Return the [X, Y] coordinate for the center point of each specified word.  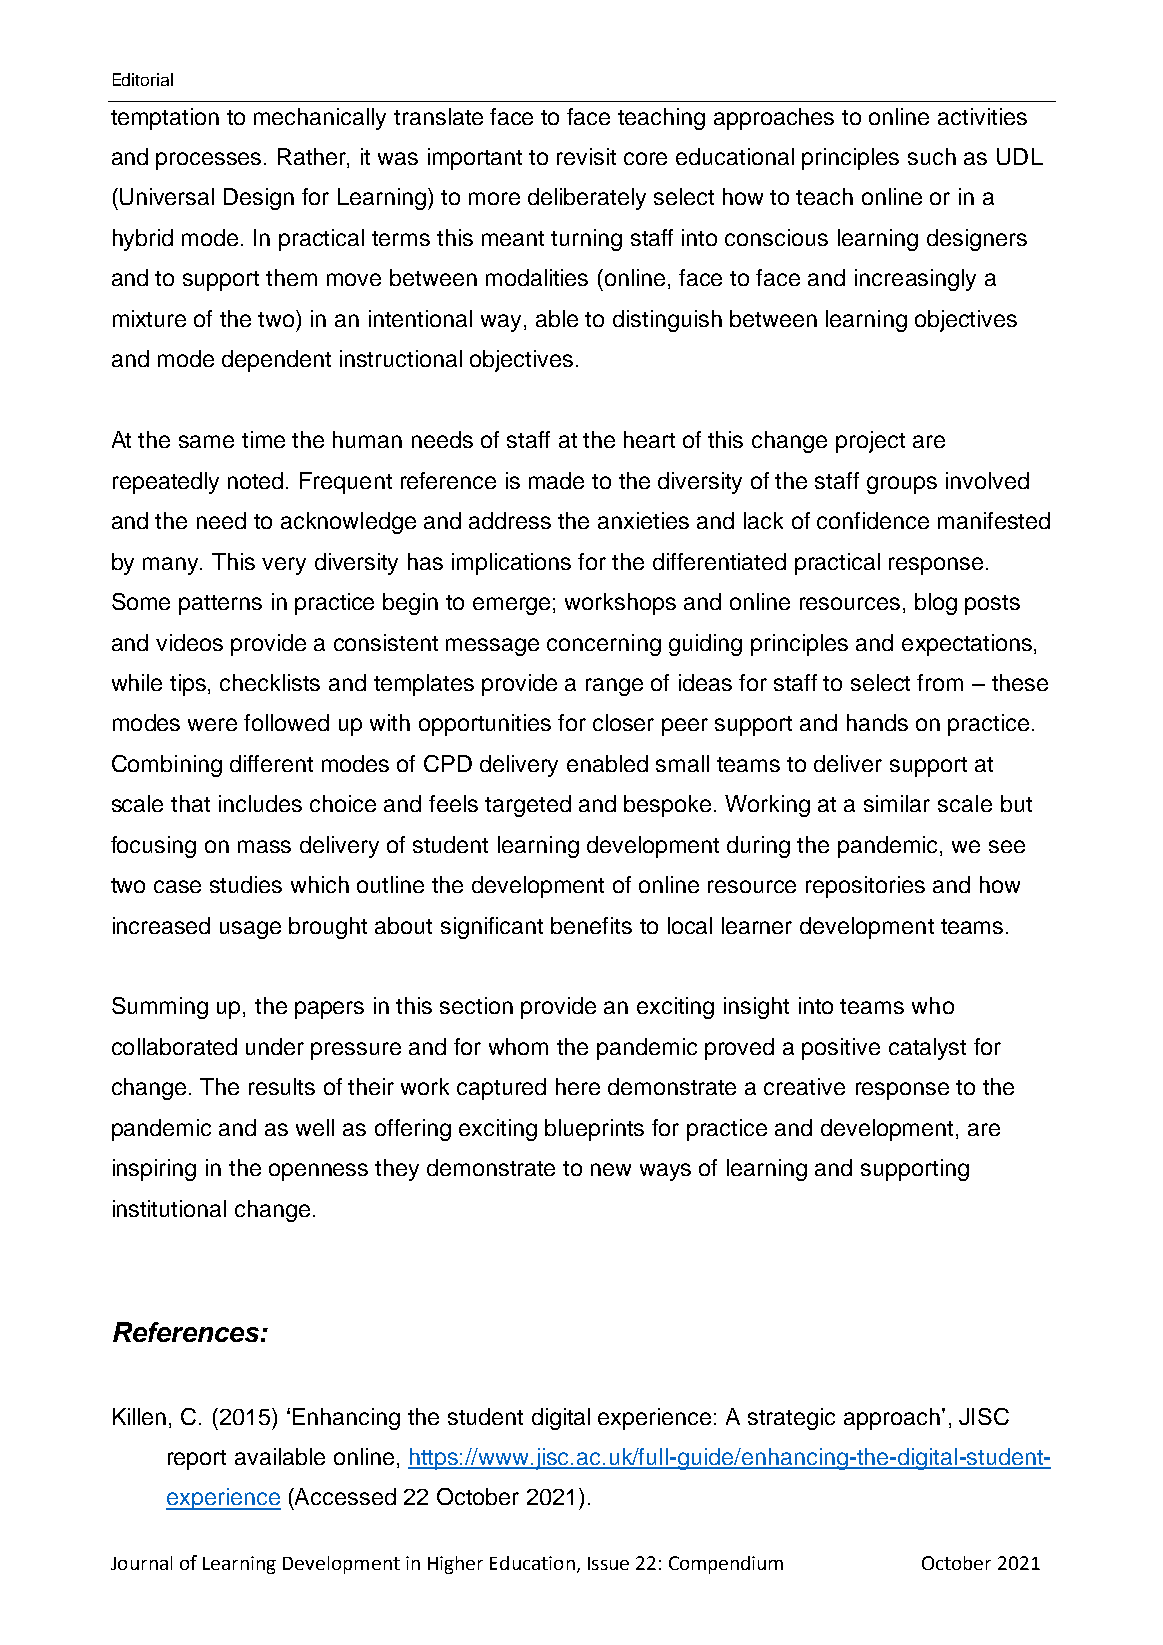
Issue [608, 1563]
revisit [586, 156]
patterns [220, 605]
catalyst [927, 1049]
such [932, 156]
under [275, 1046]
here [578, 1086]
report [197, 1460]
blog [936, 604]
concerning [604, 645]
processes [210, 161]
